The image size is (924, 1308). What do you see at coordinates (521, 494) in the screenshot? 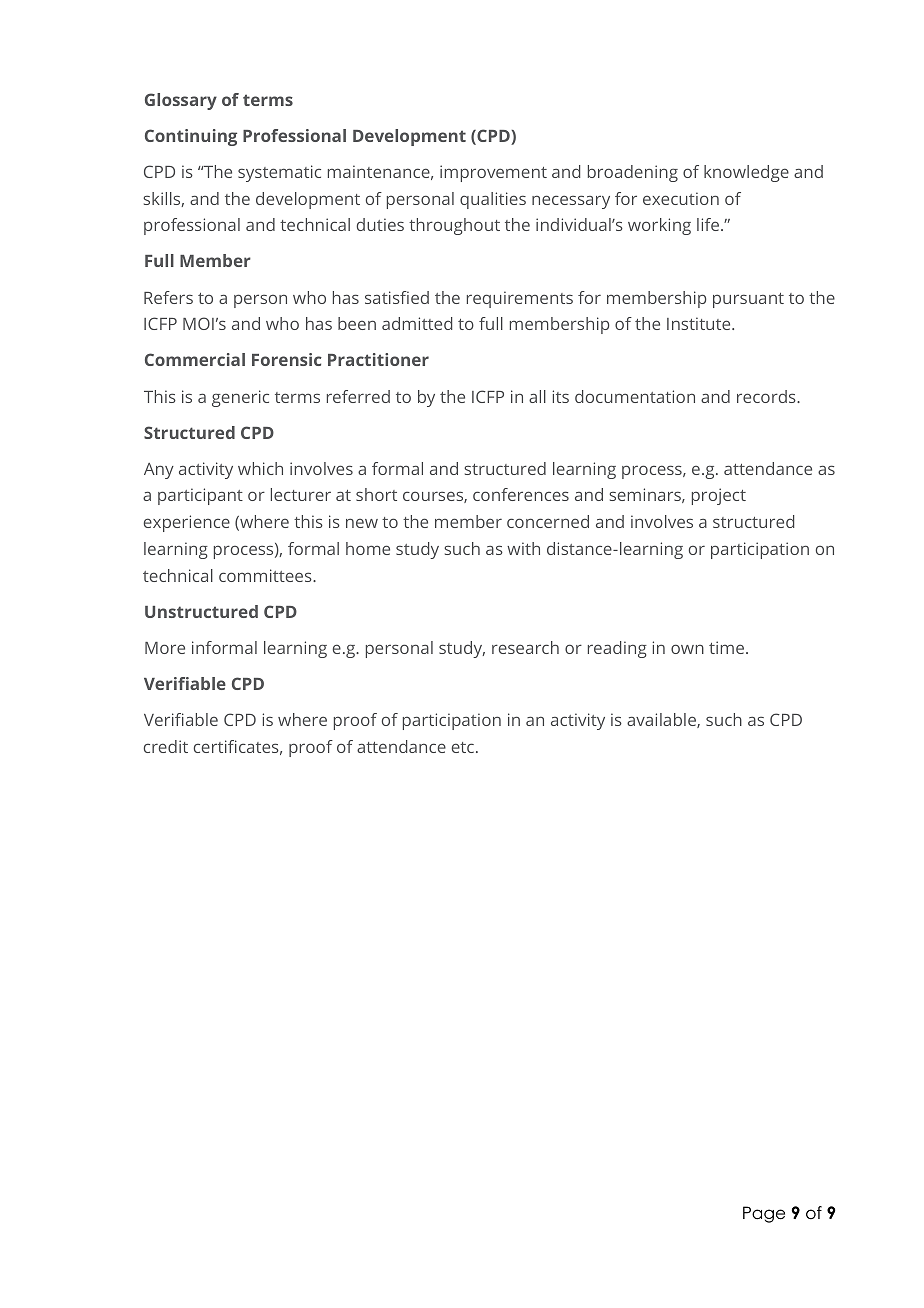
I see `conferences` at bounding box center [521, 494].
